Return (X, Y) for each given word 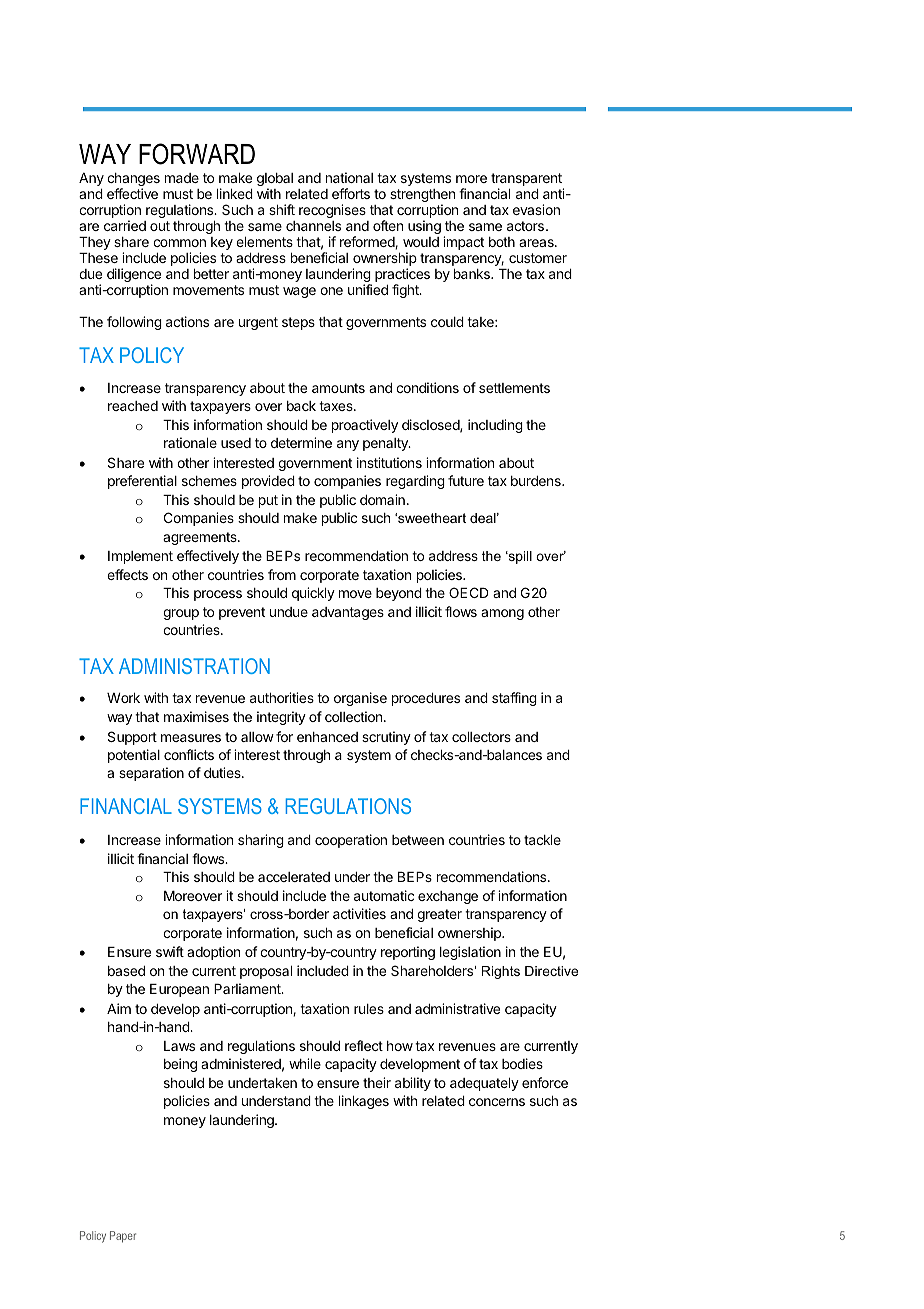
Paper (123, 1237)
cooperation (351, 841)
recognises (332, 211)
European (179, 990)
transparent (526, 179)
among (502, 614)
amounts (338, 388)
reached (133, 406)
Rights (501, 972)
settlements (514, 388)
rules (369, 1009)
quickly (313, 594)
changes (133, 181)
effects (127, 574)
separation (151, 774)
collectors (481, 737)
